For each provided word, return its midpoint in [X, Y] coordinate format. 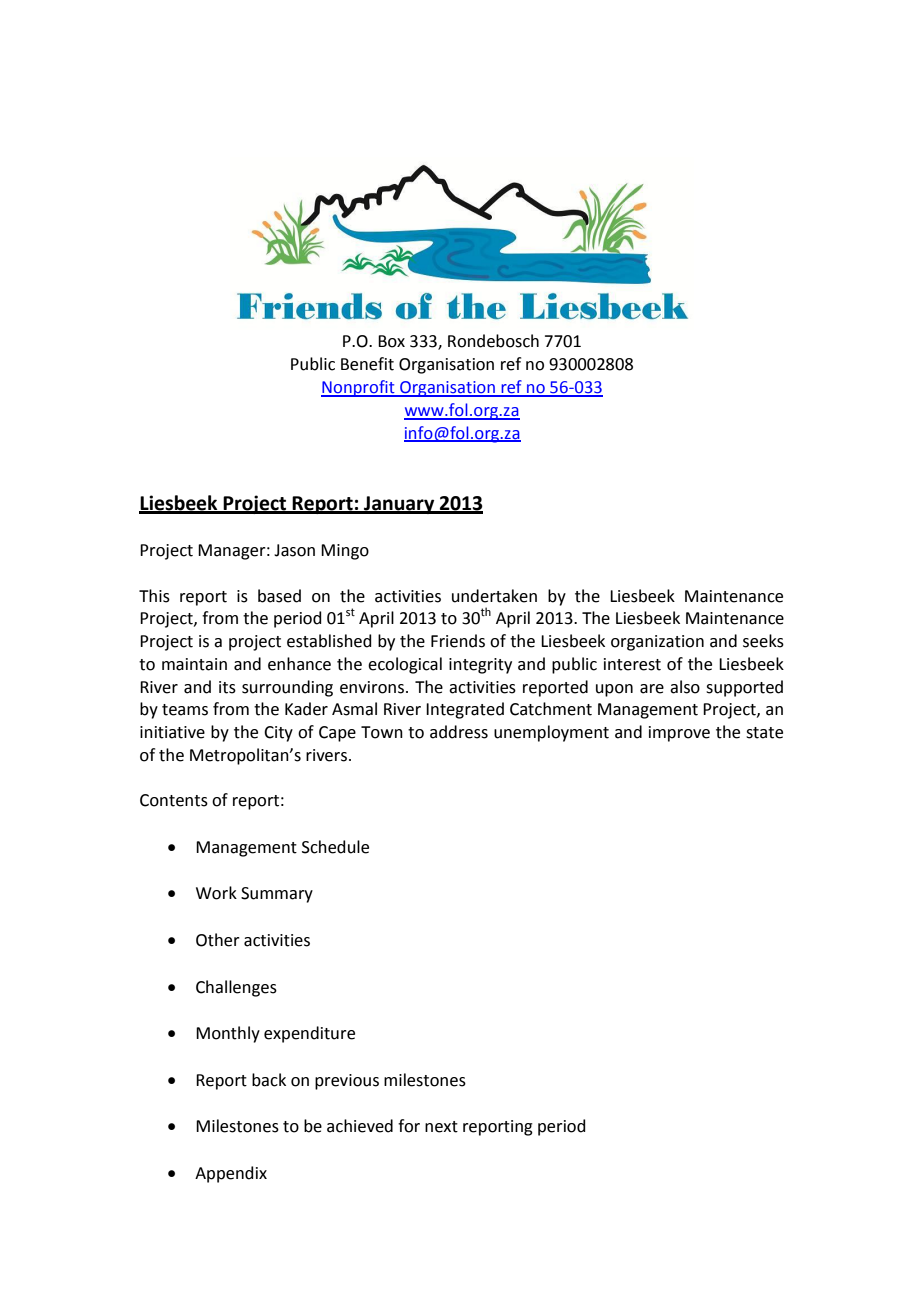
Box [391, 341]
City [278, 734]
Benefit [367, 364]
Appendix [231, 1174]
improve [679, 734]
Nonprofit [359, 388]
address [459, 732]
